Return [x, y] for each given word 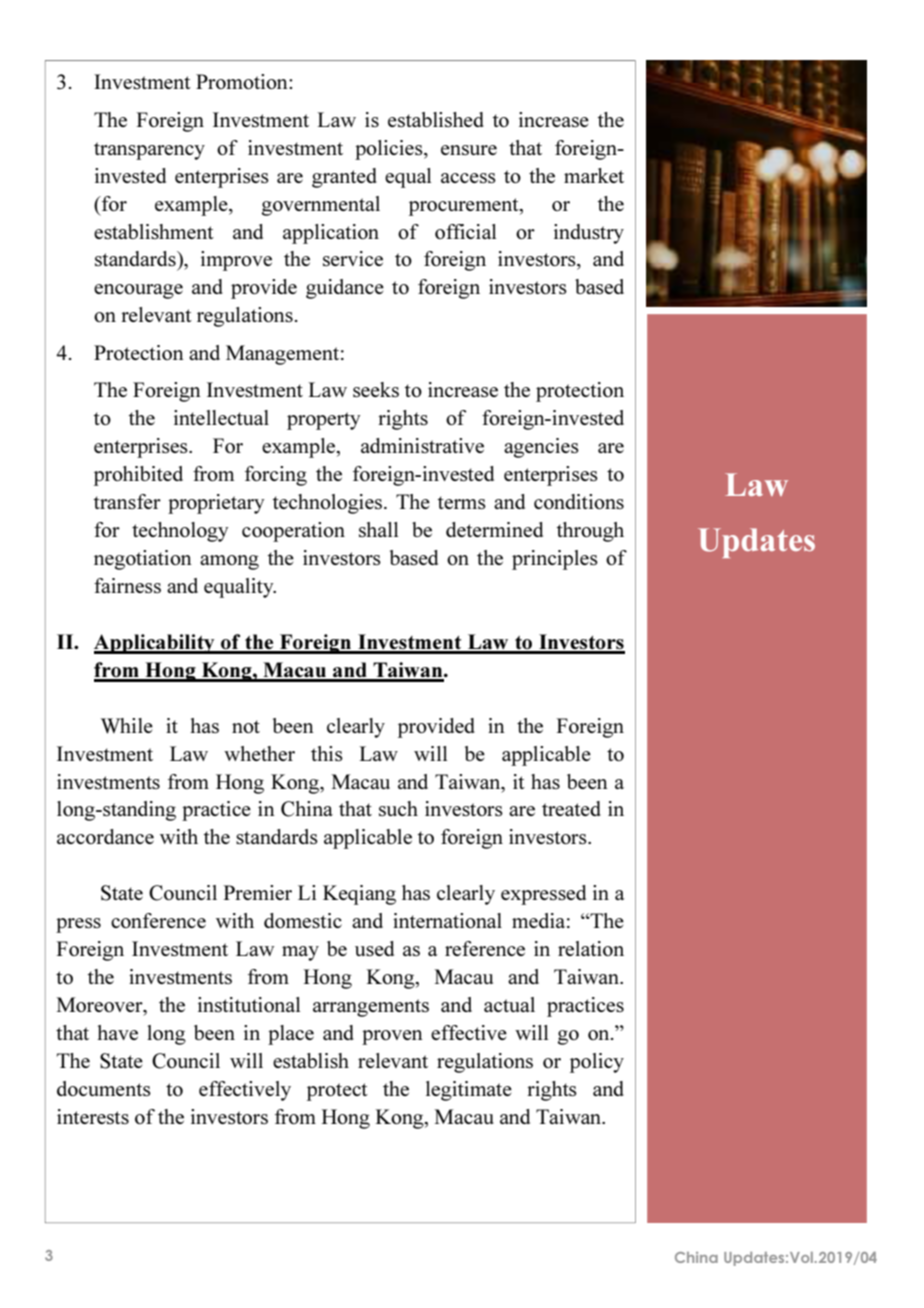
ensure [469, 150]
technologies [329, 504]
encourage [138, 291]
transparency [149, 151]
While [127, 726]
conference [158, 920]
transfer [127, 501]
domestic [303, 920]
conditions [579, 501]
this [327, 753]
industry [589, 234]
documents [104, 1088]
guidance [345, 289]
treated [571, 808]
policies [390, 150]
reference [485, 948]
